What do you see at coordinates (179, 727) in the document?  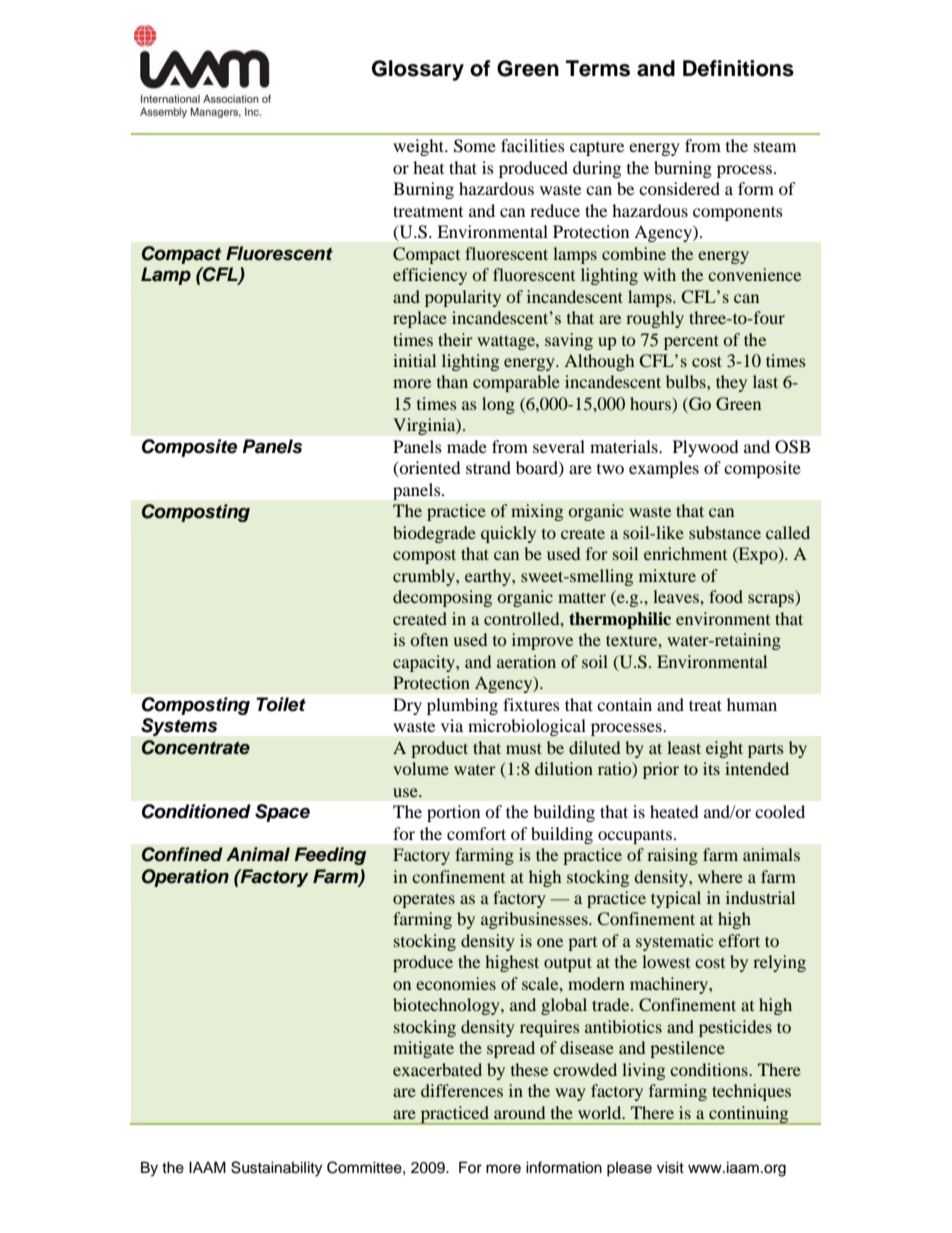 I see `Systems` at bounding box center [179, 727].
